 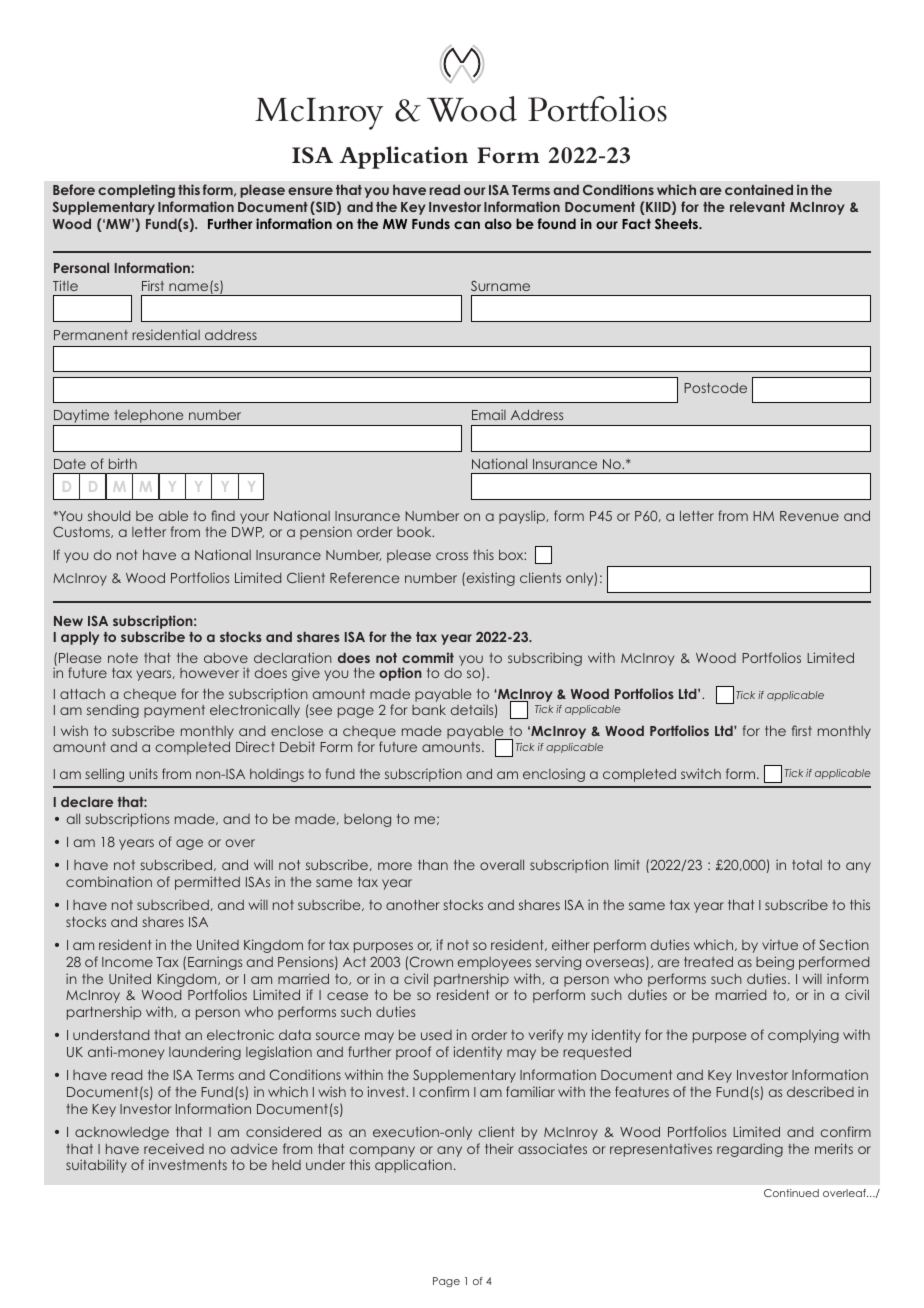 I want to click on employees, so click(x=494, y=963).
